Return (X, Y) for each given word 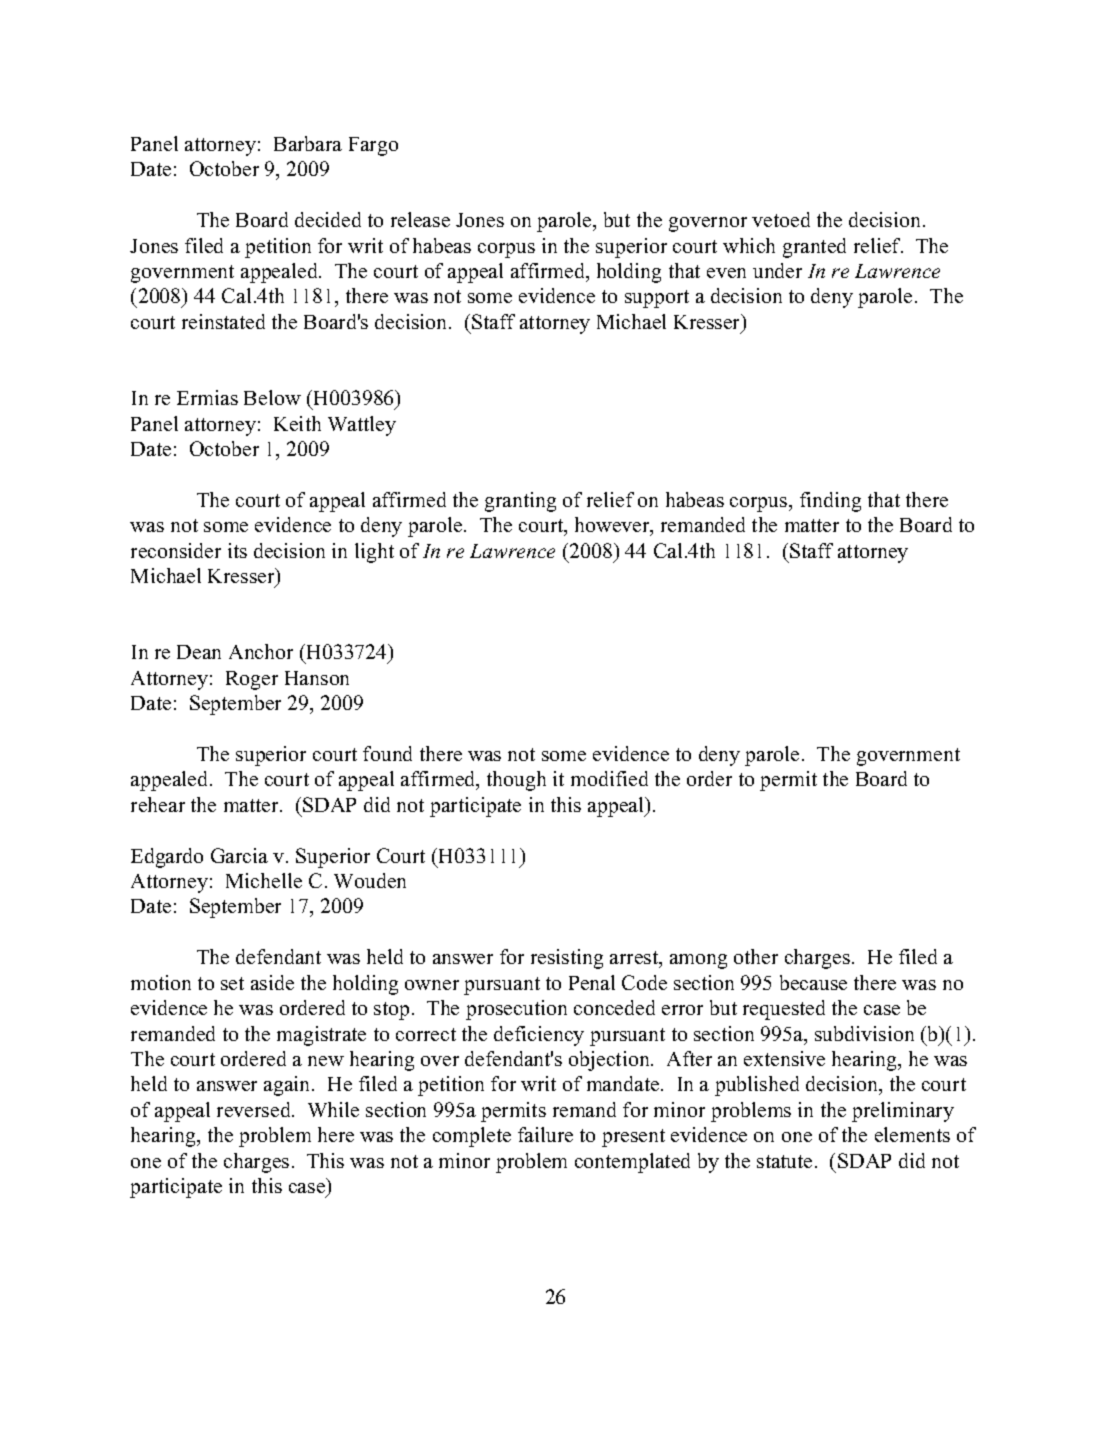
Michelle (264, 880)
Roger (252, 680)
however (613, 526)
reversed (255, 1109)
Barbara (308, 143)
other (756, 956)
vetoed (781, 219)
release (420, 219)
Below (272, 397)
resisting (567, 959)
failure (545, 1134)
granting (520, 502)
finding (830, 502)
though (516, 781)
